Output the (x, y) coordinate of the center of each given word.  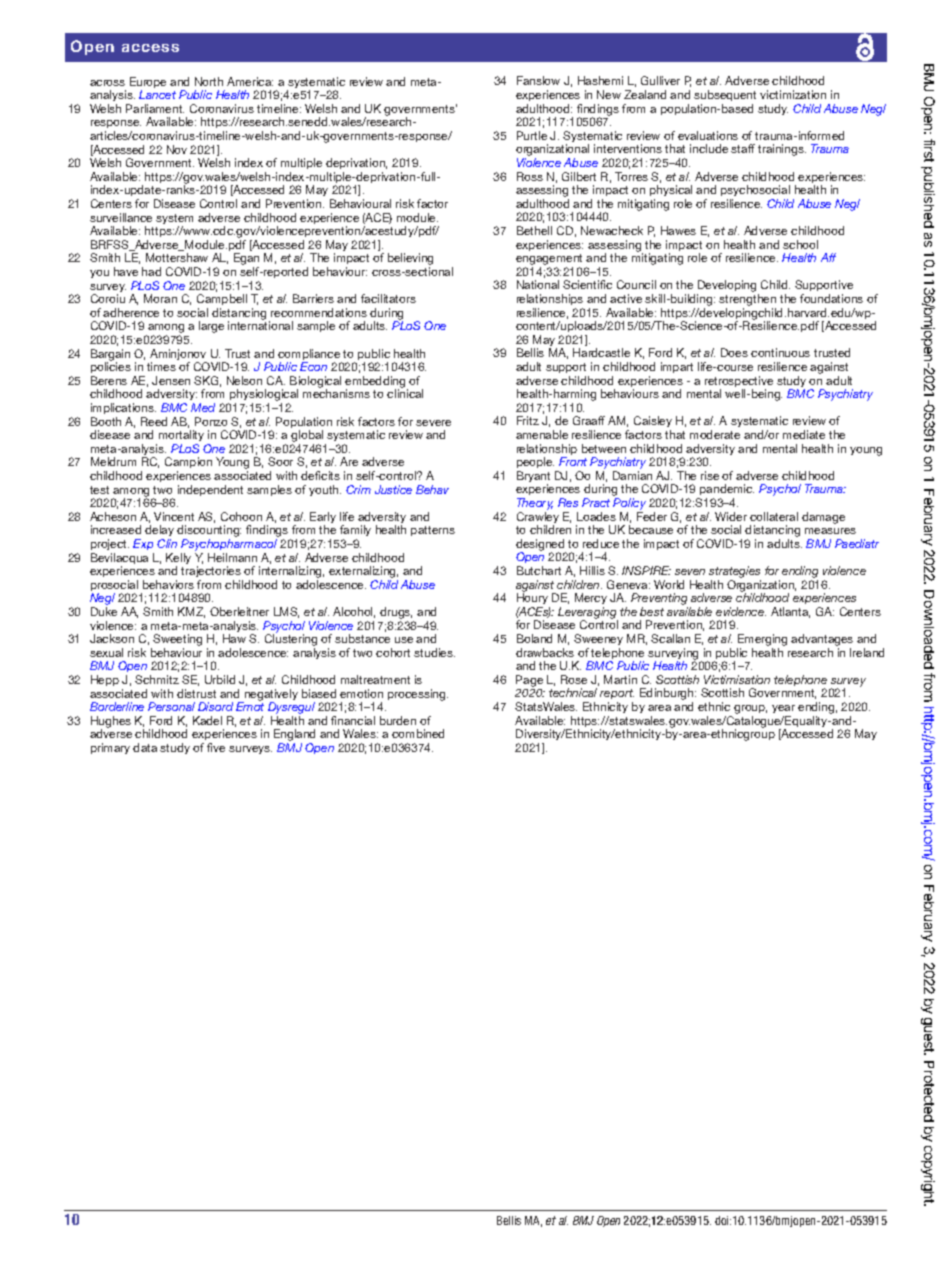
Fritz (528, 420)
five (216, 747)
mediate (804, 434)
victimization (793, 94)
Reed (154, 421)
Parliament (155, 108)
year (783, 709)
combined (418, 733)
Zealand (645, 94)
